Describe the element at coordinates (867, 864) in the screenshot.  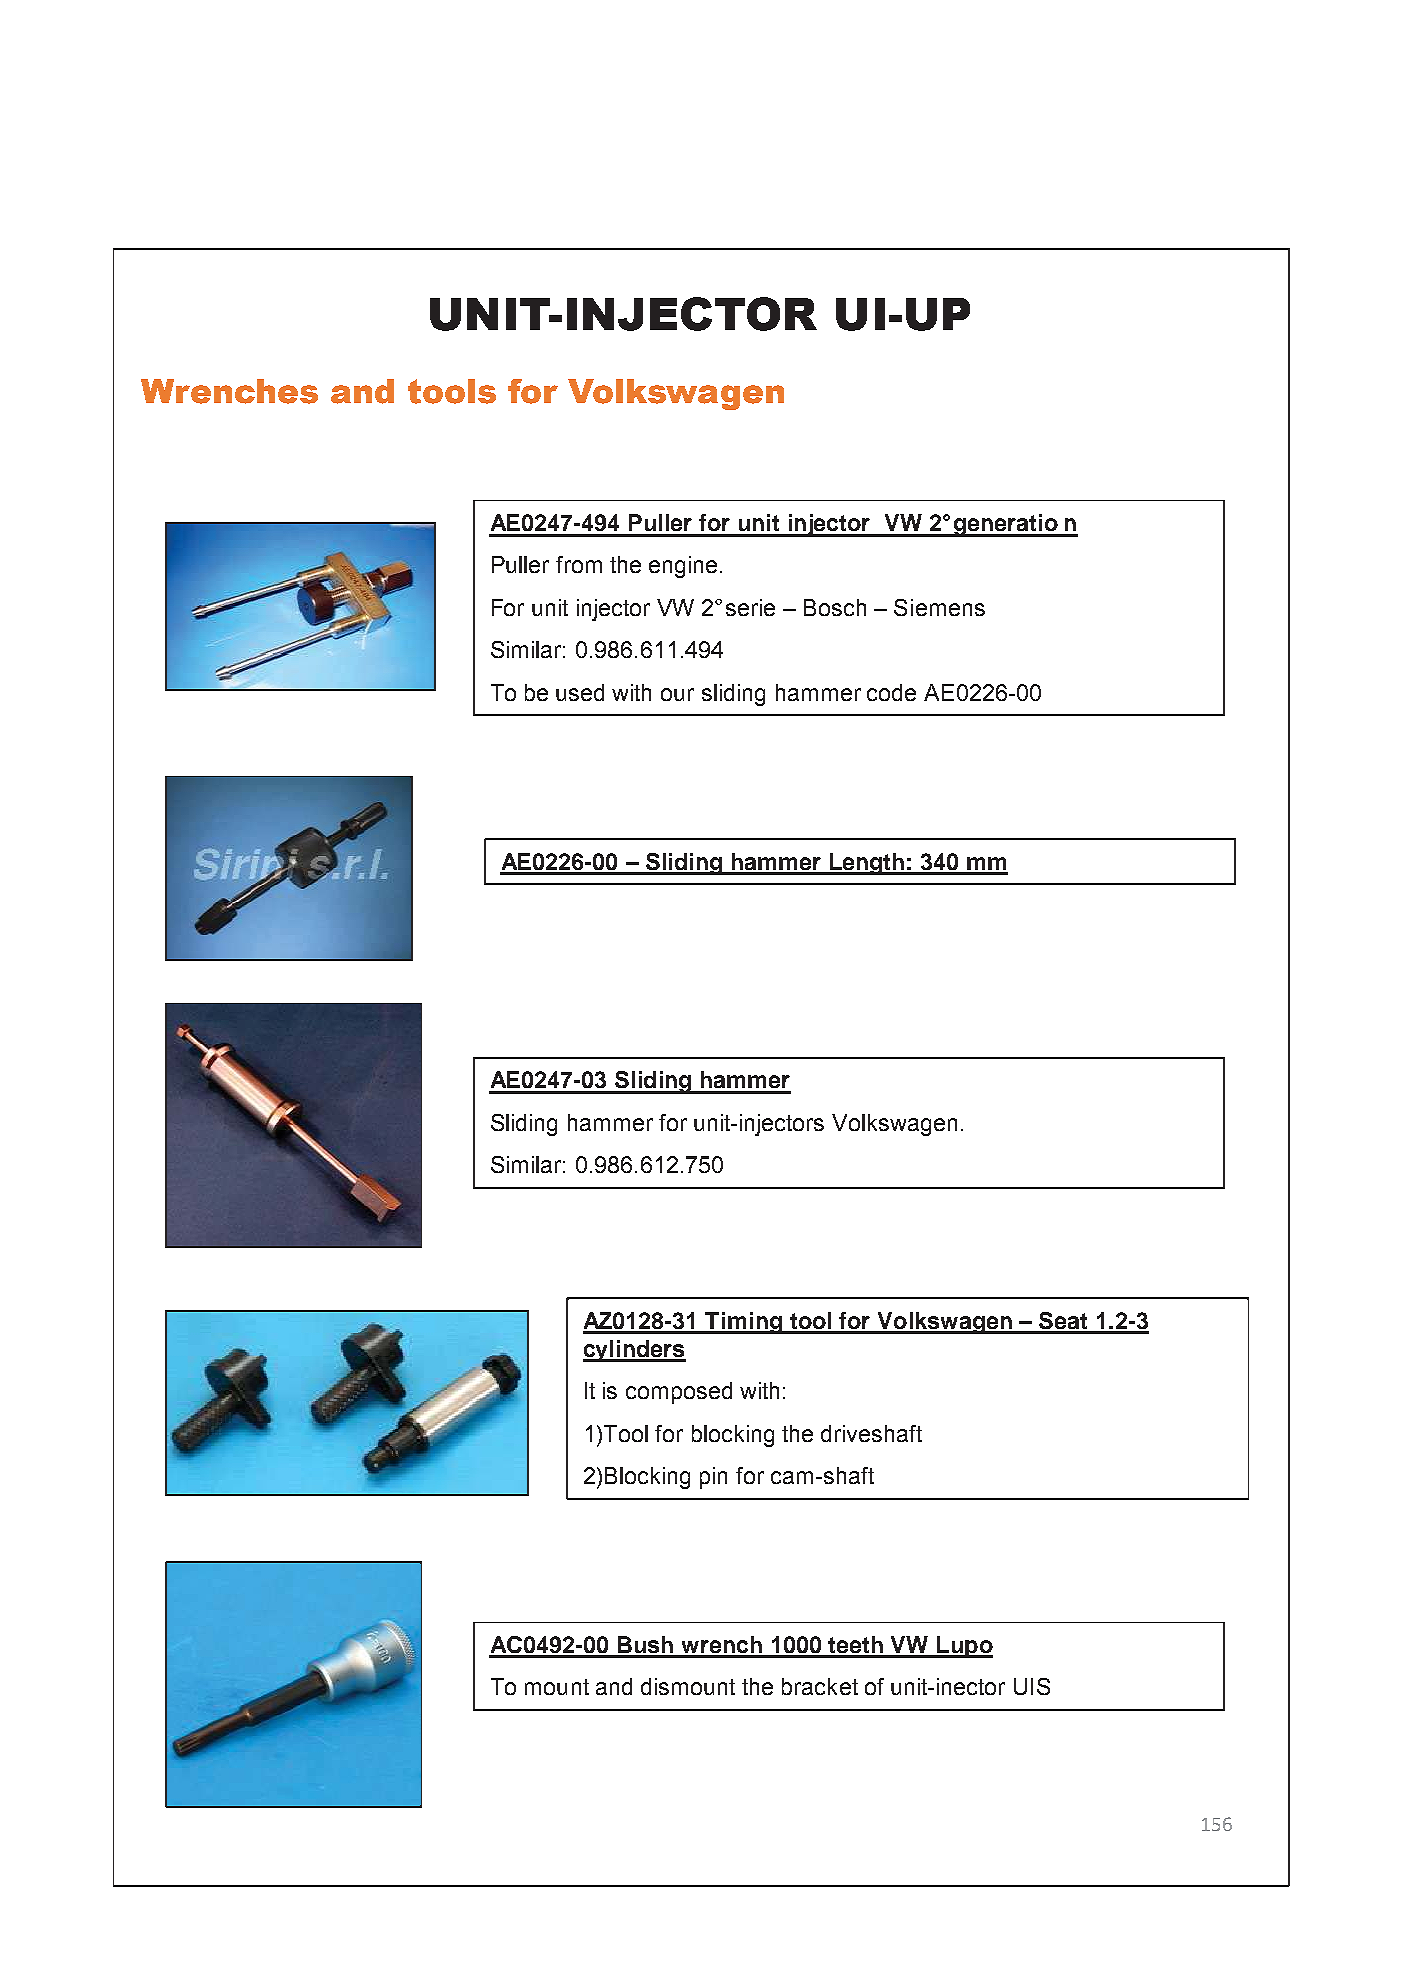
I see `Length` at that location.
